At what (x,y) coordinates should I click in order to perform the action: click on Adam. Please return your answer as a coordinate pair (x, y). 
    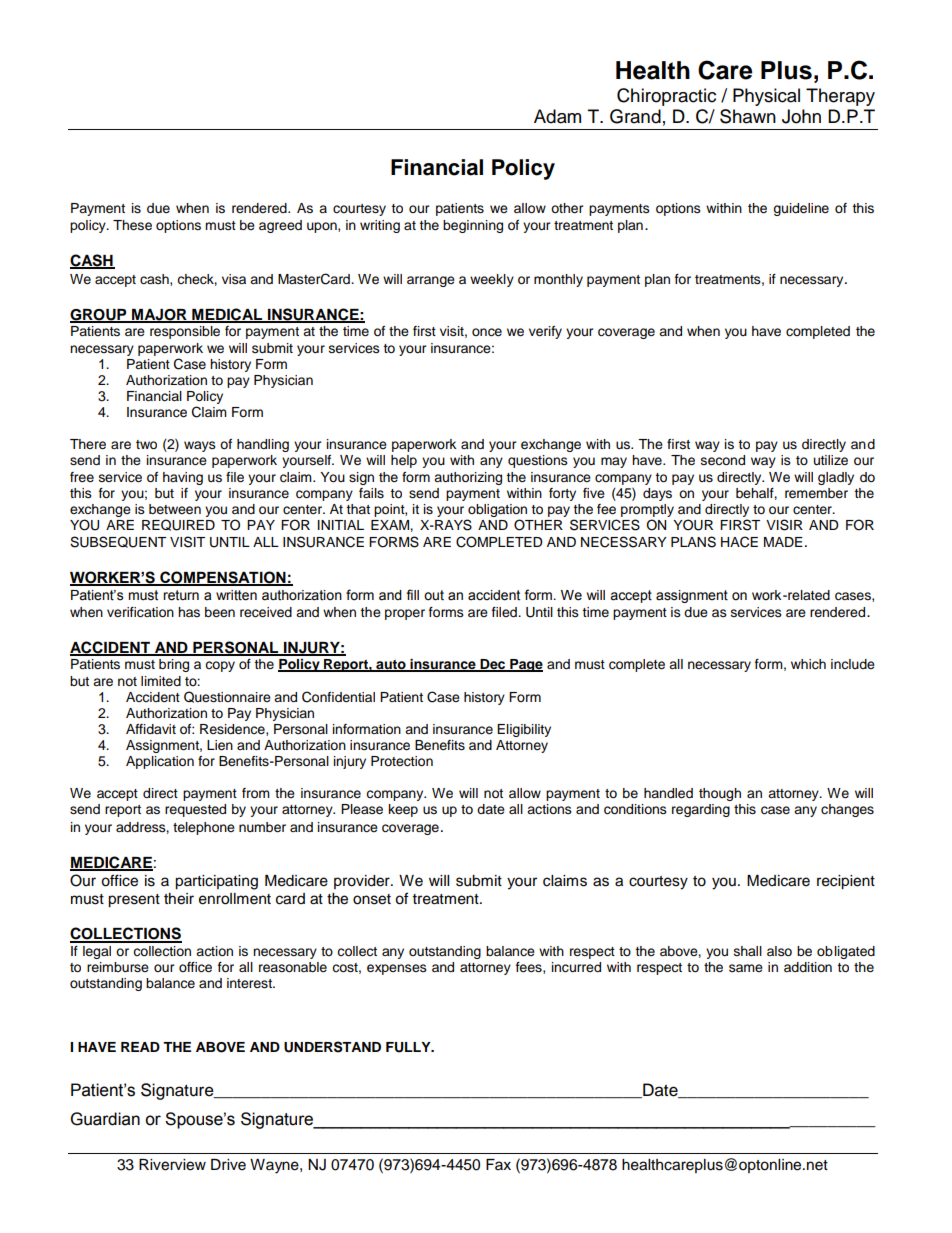
    Looking at the image, I should click on (557, 116).
